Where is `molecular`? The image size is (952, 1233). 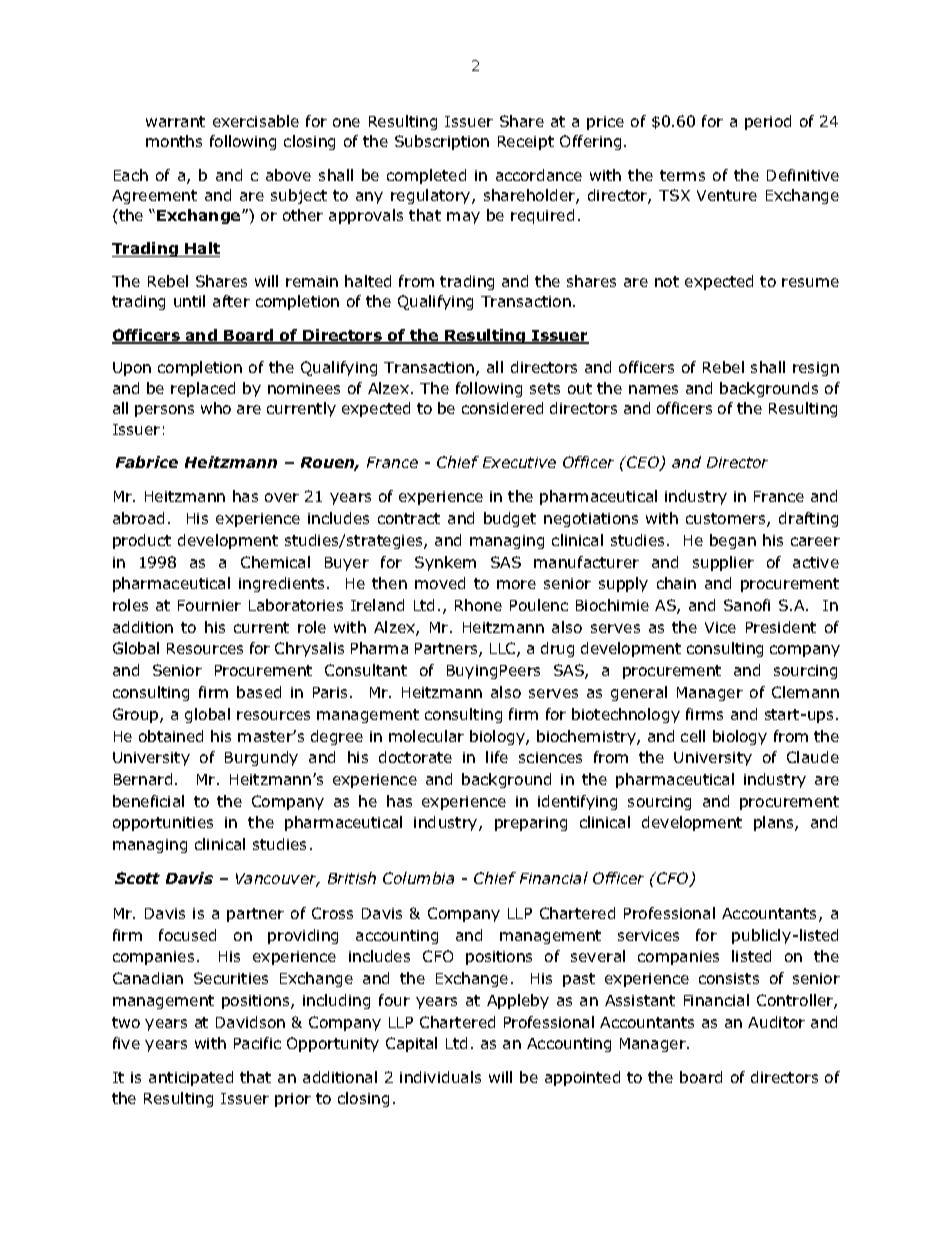
molecular is located at coordinates (426, 736).
